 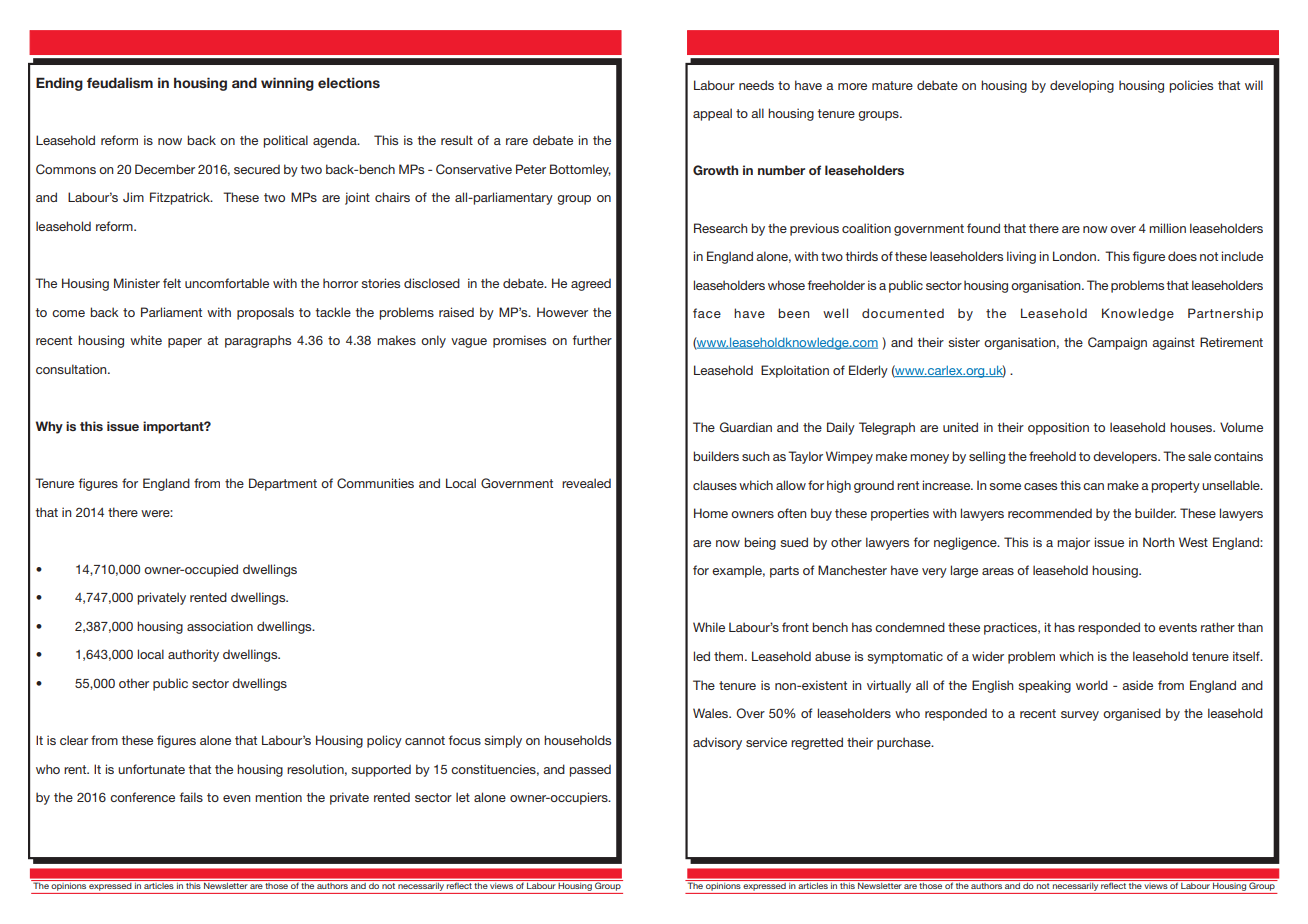 What do you see at coordinates (1075, 256) in the screenshot?
I see `London` at bounding box center [1075, 256].
